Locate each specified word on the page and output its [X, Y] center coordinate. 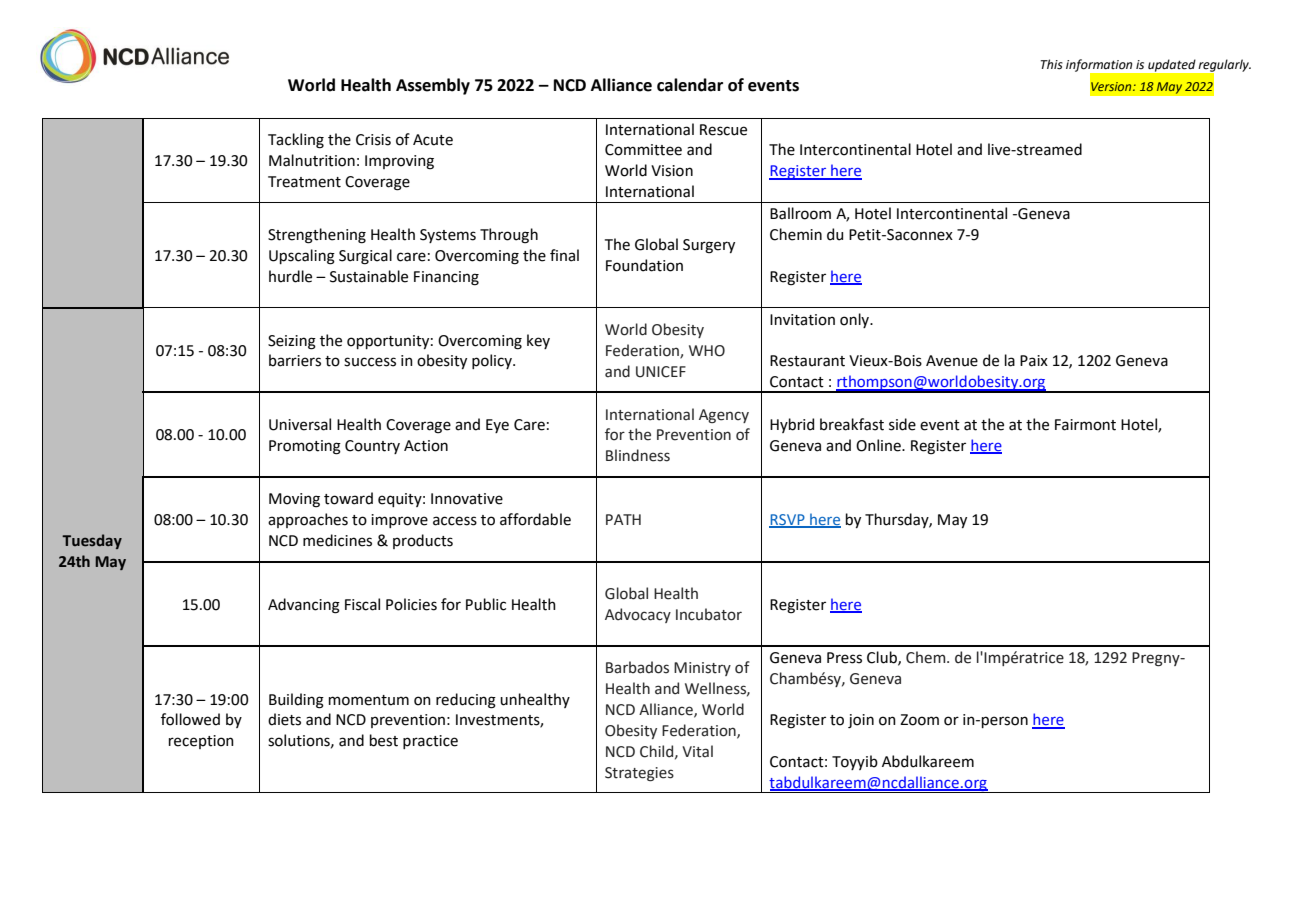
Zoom [919, 720]
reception [201, 742]
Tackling [296, 141]
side [902, 424]
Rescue [723, 130]
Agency [724, 416]
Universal [300, 424]
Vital [697, 751]
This [1052, 64]
